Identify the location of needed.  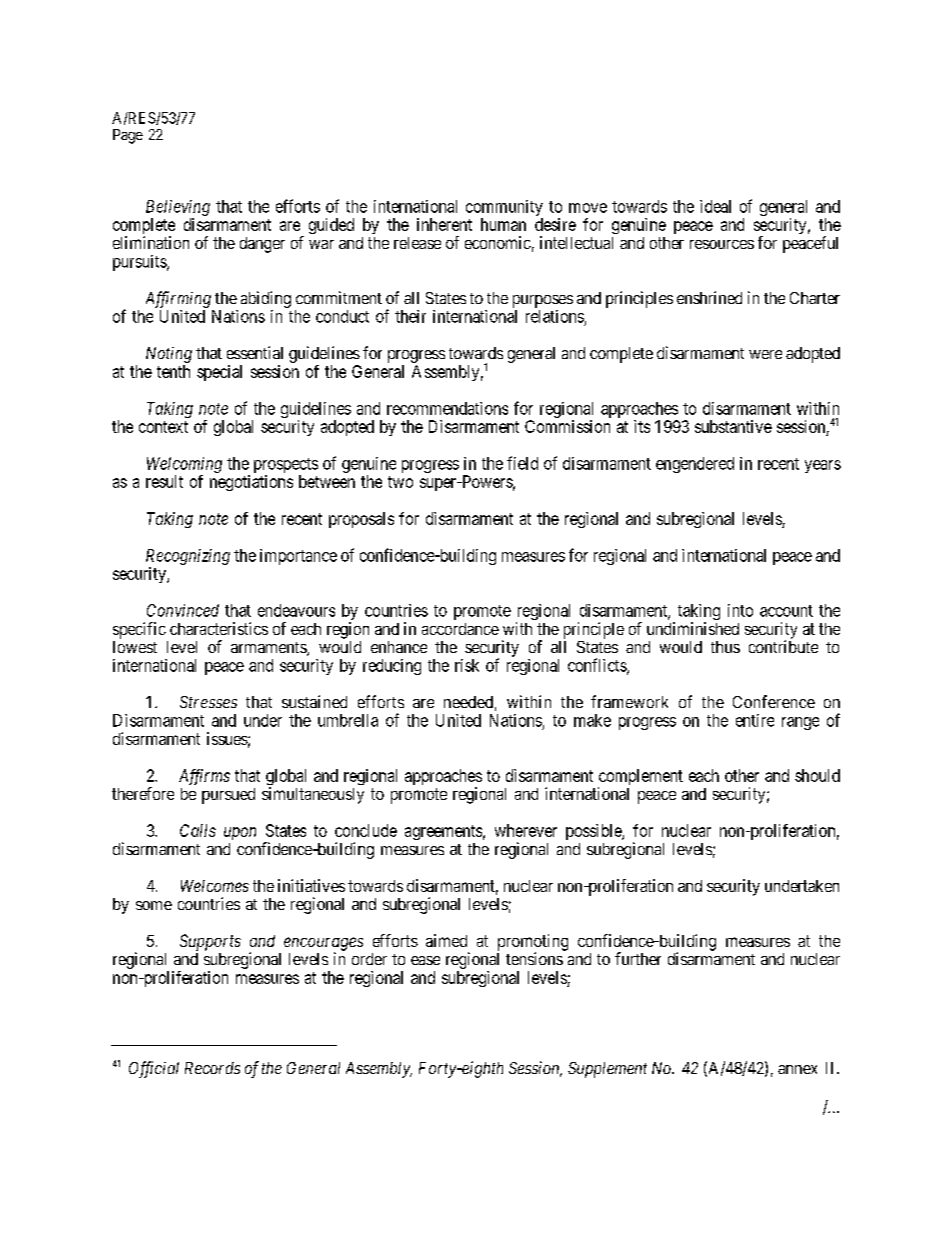
(468, 702).
